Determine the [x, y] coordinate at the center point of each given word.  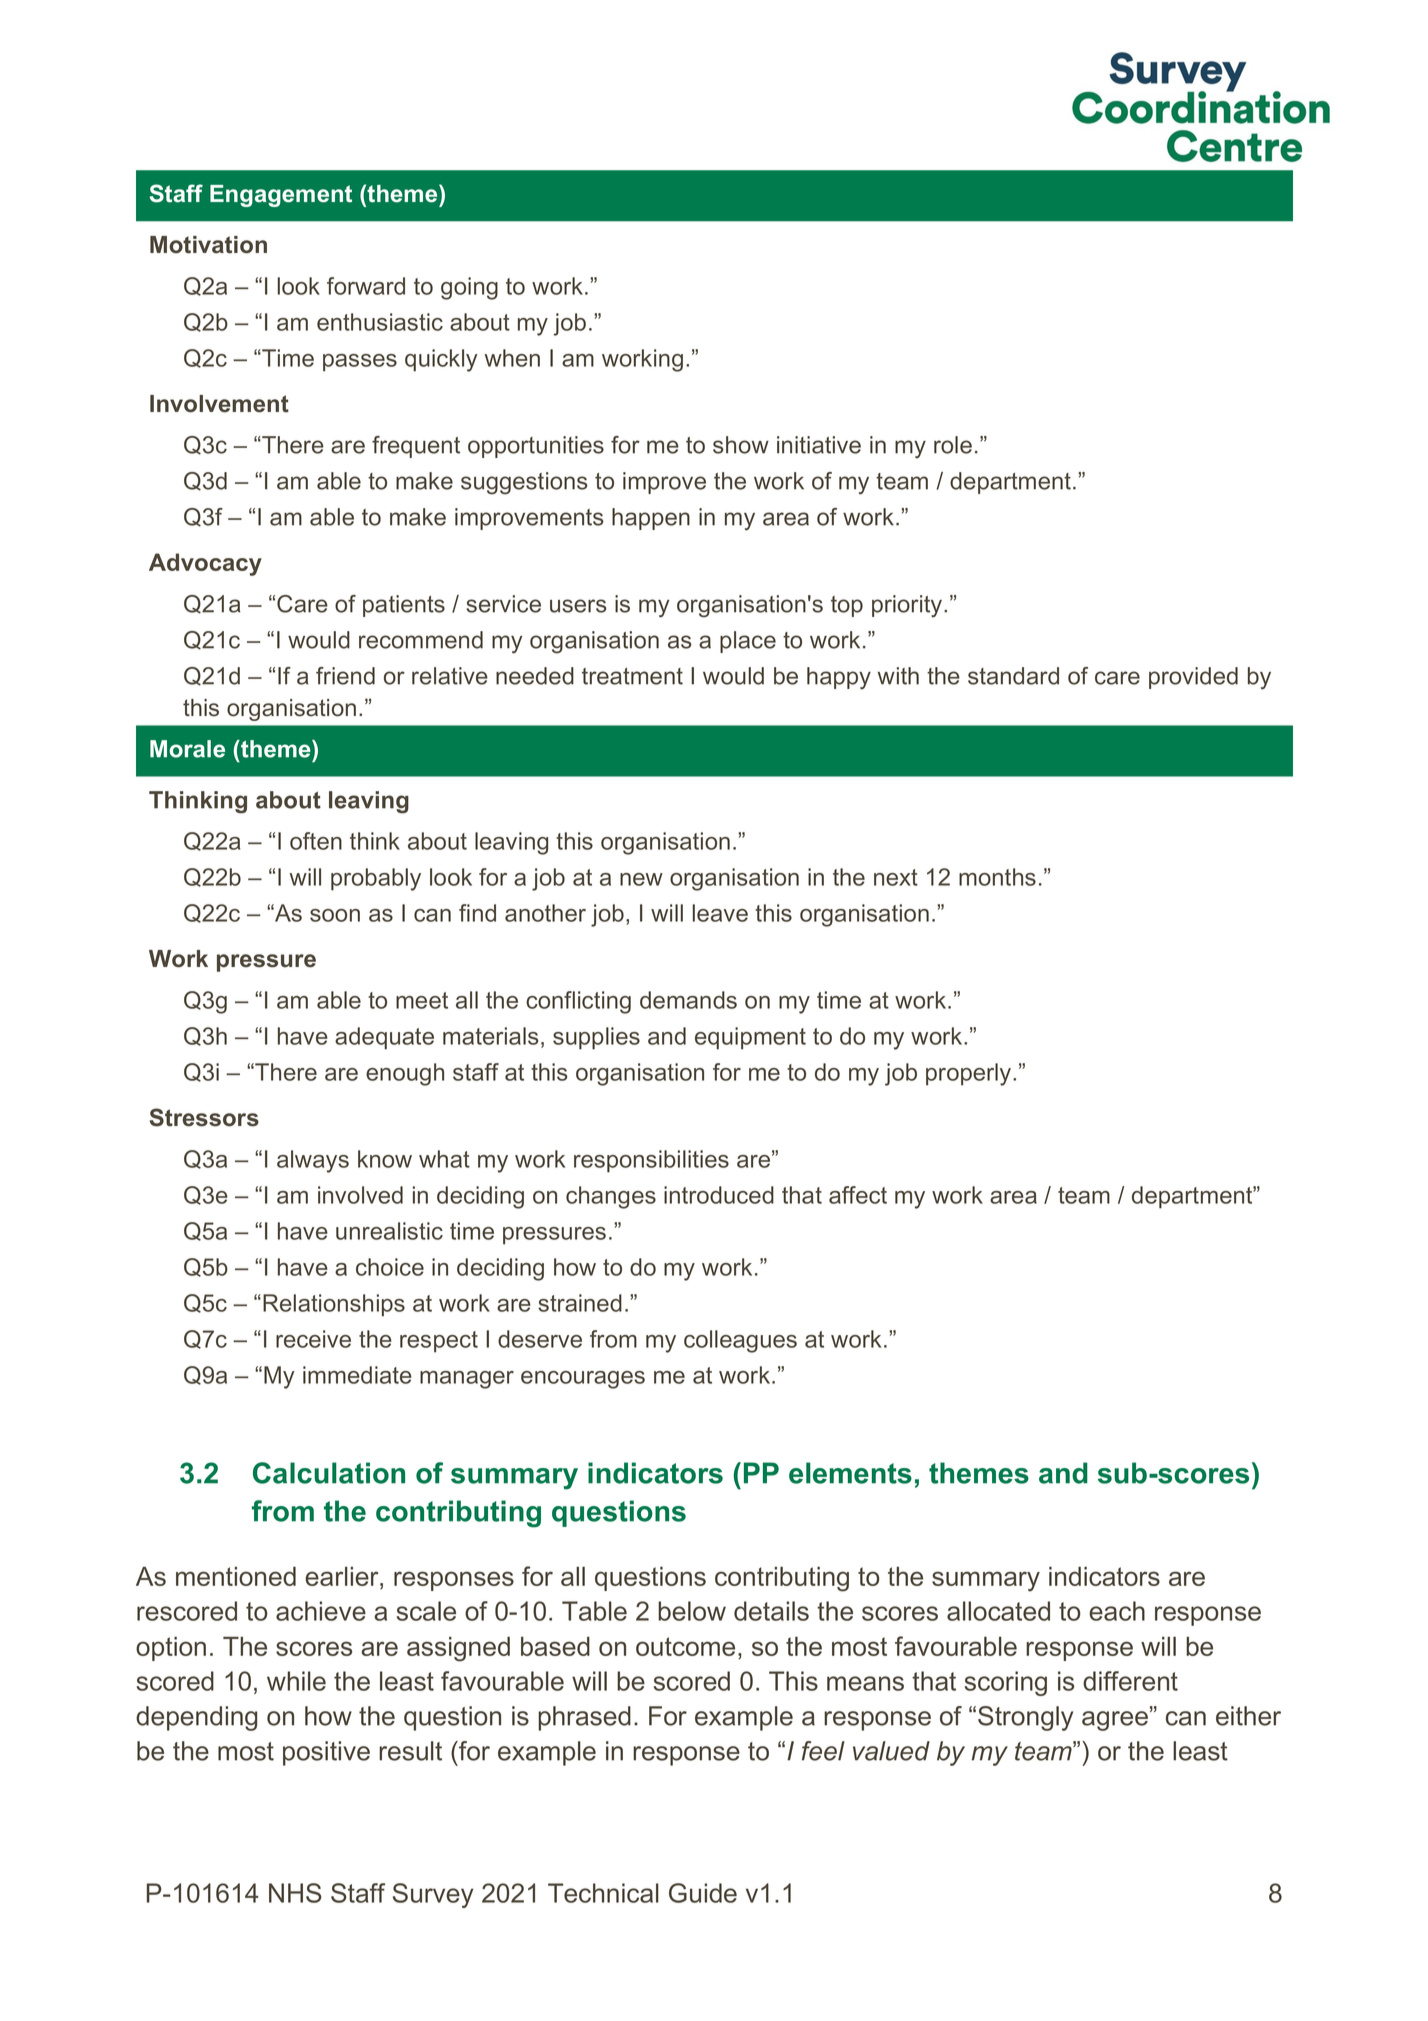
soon [335, 915]
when [512, 358]
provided [1193, 678]
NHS [295, 1893]
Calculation [329, 1473]
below [692, 1611]
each [1117, 1611]
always [313, 1161]
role [953, 445]
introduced [719, 1195]
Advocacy [205, 564]
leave [720, 913]
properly [968, 1074]
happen [651, 519]
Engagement [281, 196]
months [997, 877]
